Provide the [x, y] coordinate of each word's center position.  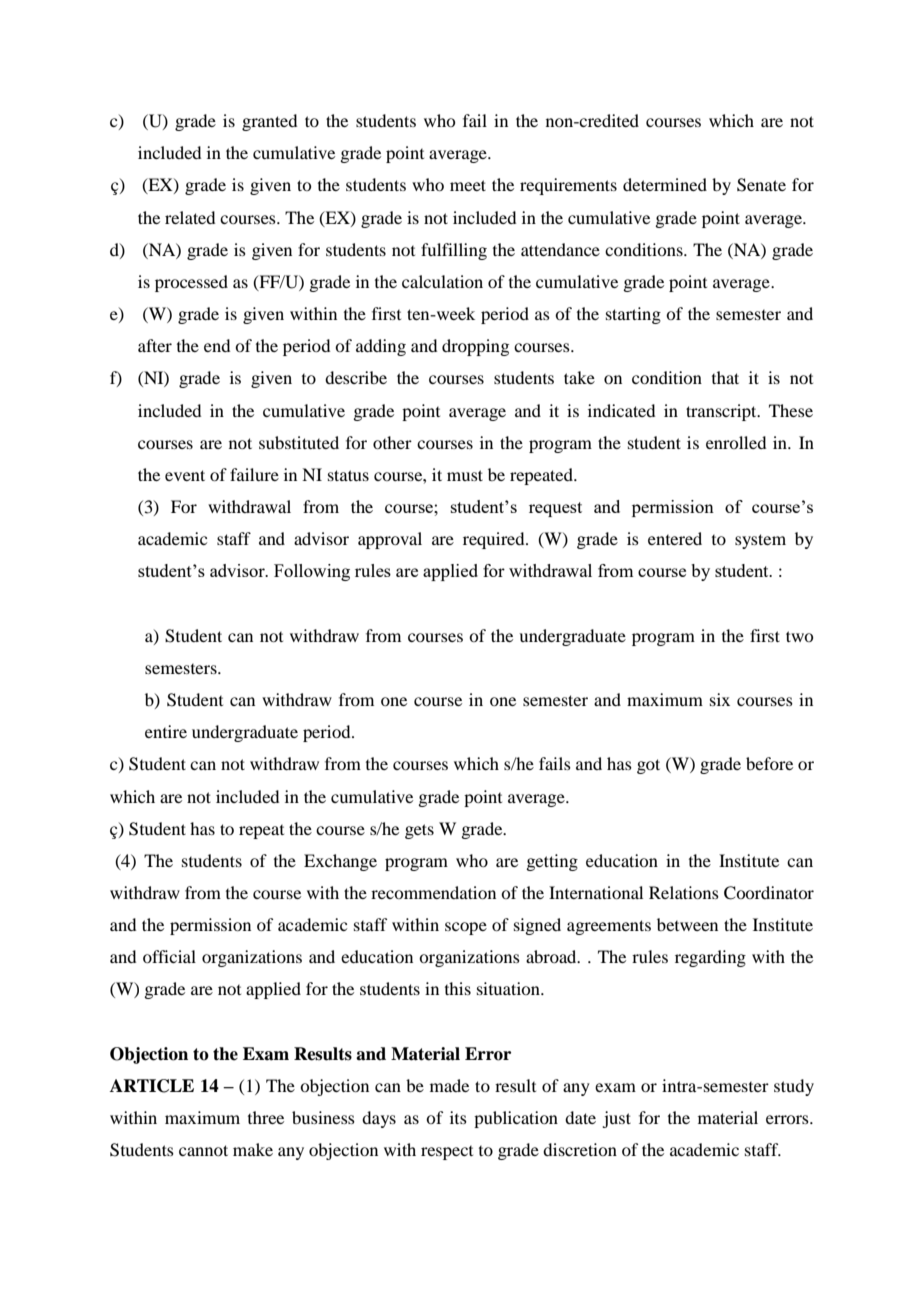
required [495, 540]
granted [269, 122]
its [458, 1117]
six [720, 699]
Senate [761, 185]
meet [468, 185]
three [266, 1117]
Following [312, 572]
